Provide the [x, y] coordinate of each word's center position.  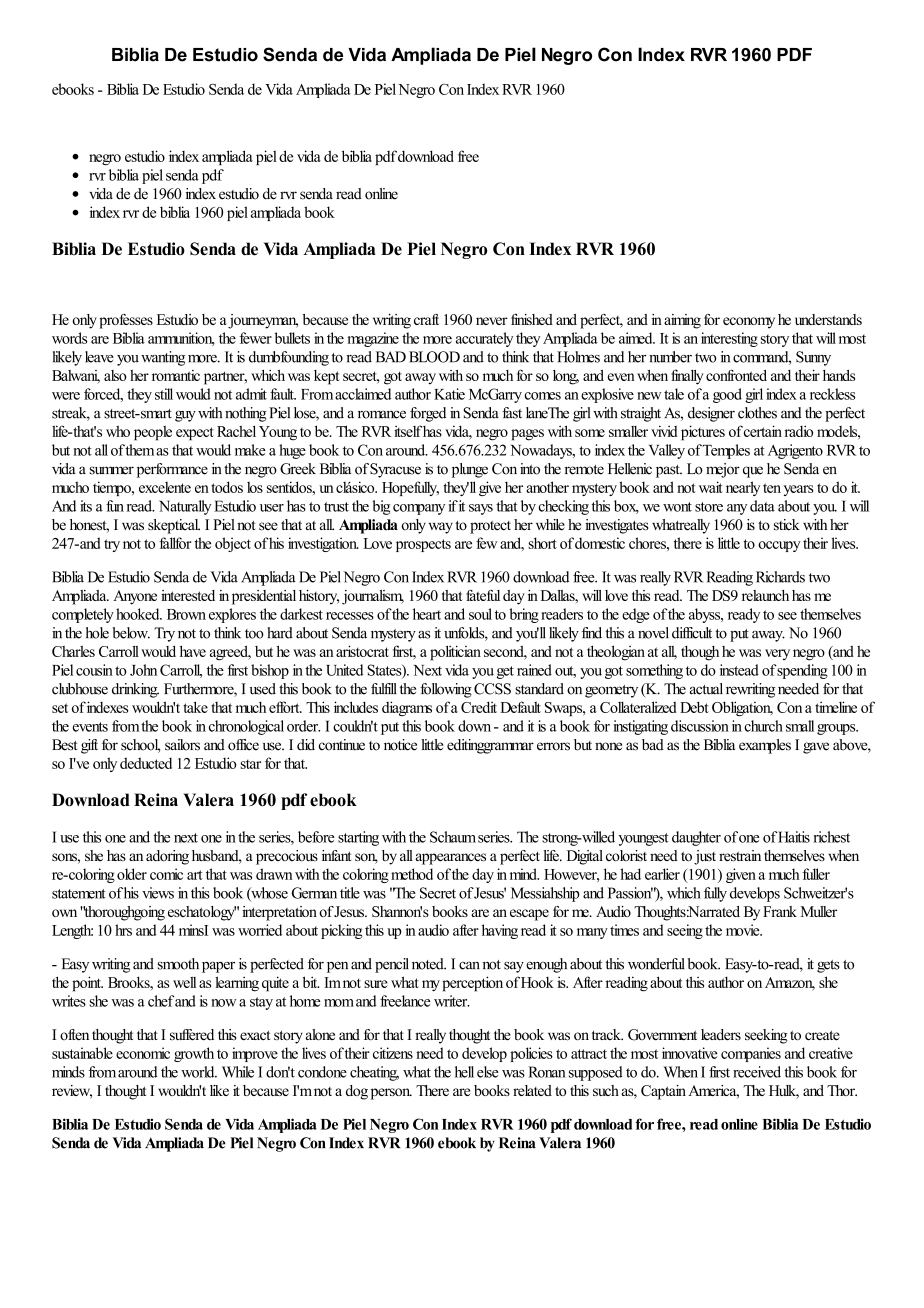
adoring [167, 857]
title [350, 893]
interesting [729, 339]
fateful [483, 595]
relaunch [765, 595]
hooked [139, 614]
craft [426, 319]
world [199, 1072]
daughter [696, 838]
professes [126, 321]
